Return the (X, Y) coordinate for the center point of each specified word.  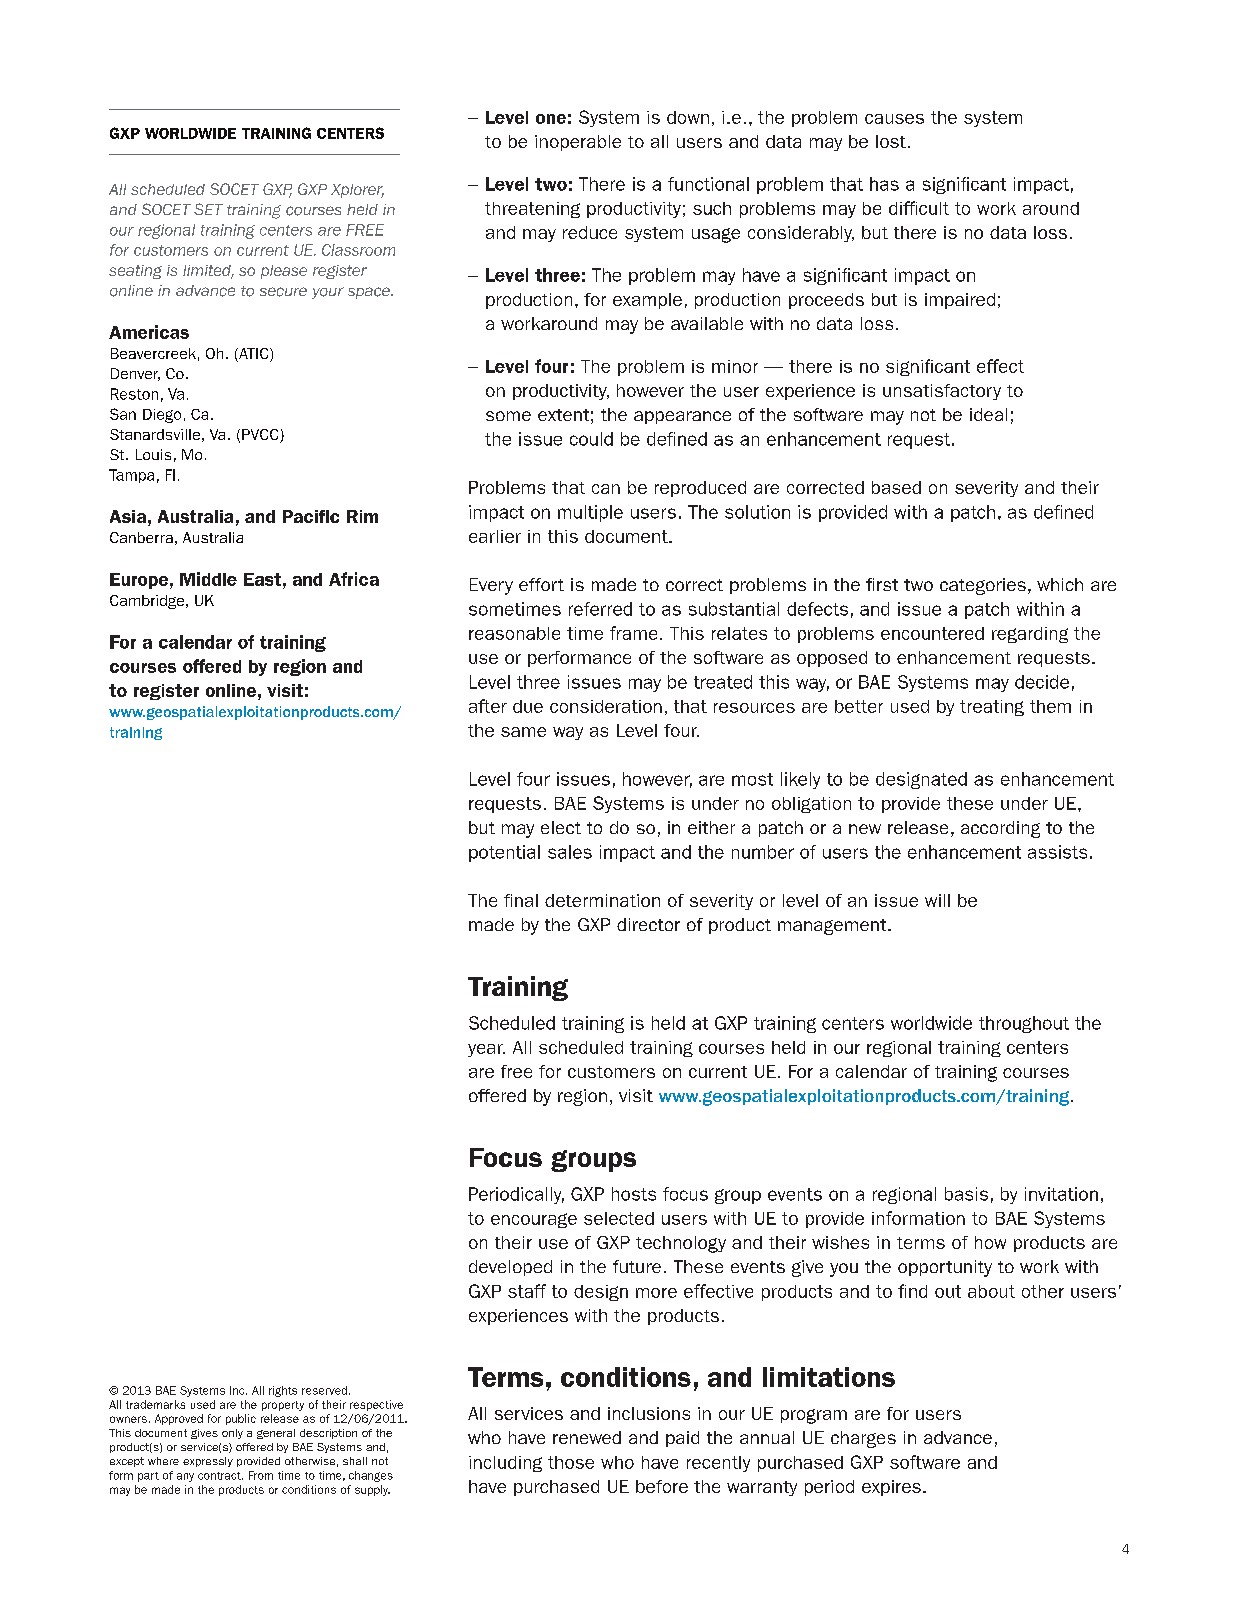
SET (208, 209)
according (1000, 829)
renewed (587, 1437)
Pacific (311, 516)
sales (570, 852)
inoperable (578, 143)
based (896, 487)
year (486, 1050)
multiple (590, 513)
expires (891, 1488)
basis (966, 1194)
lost (891, 141)
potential (504, 853)
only (232, 1434)
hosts (634, 1194)
